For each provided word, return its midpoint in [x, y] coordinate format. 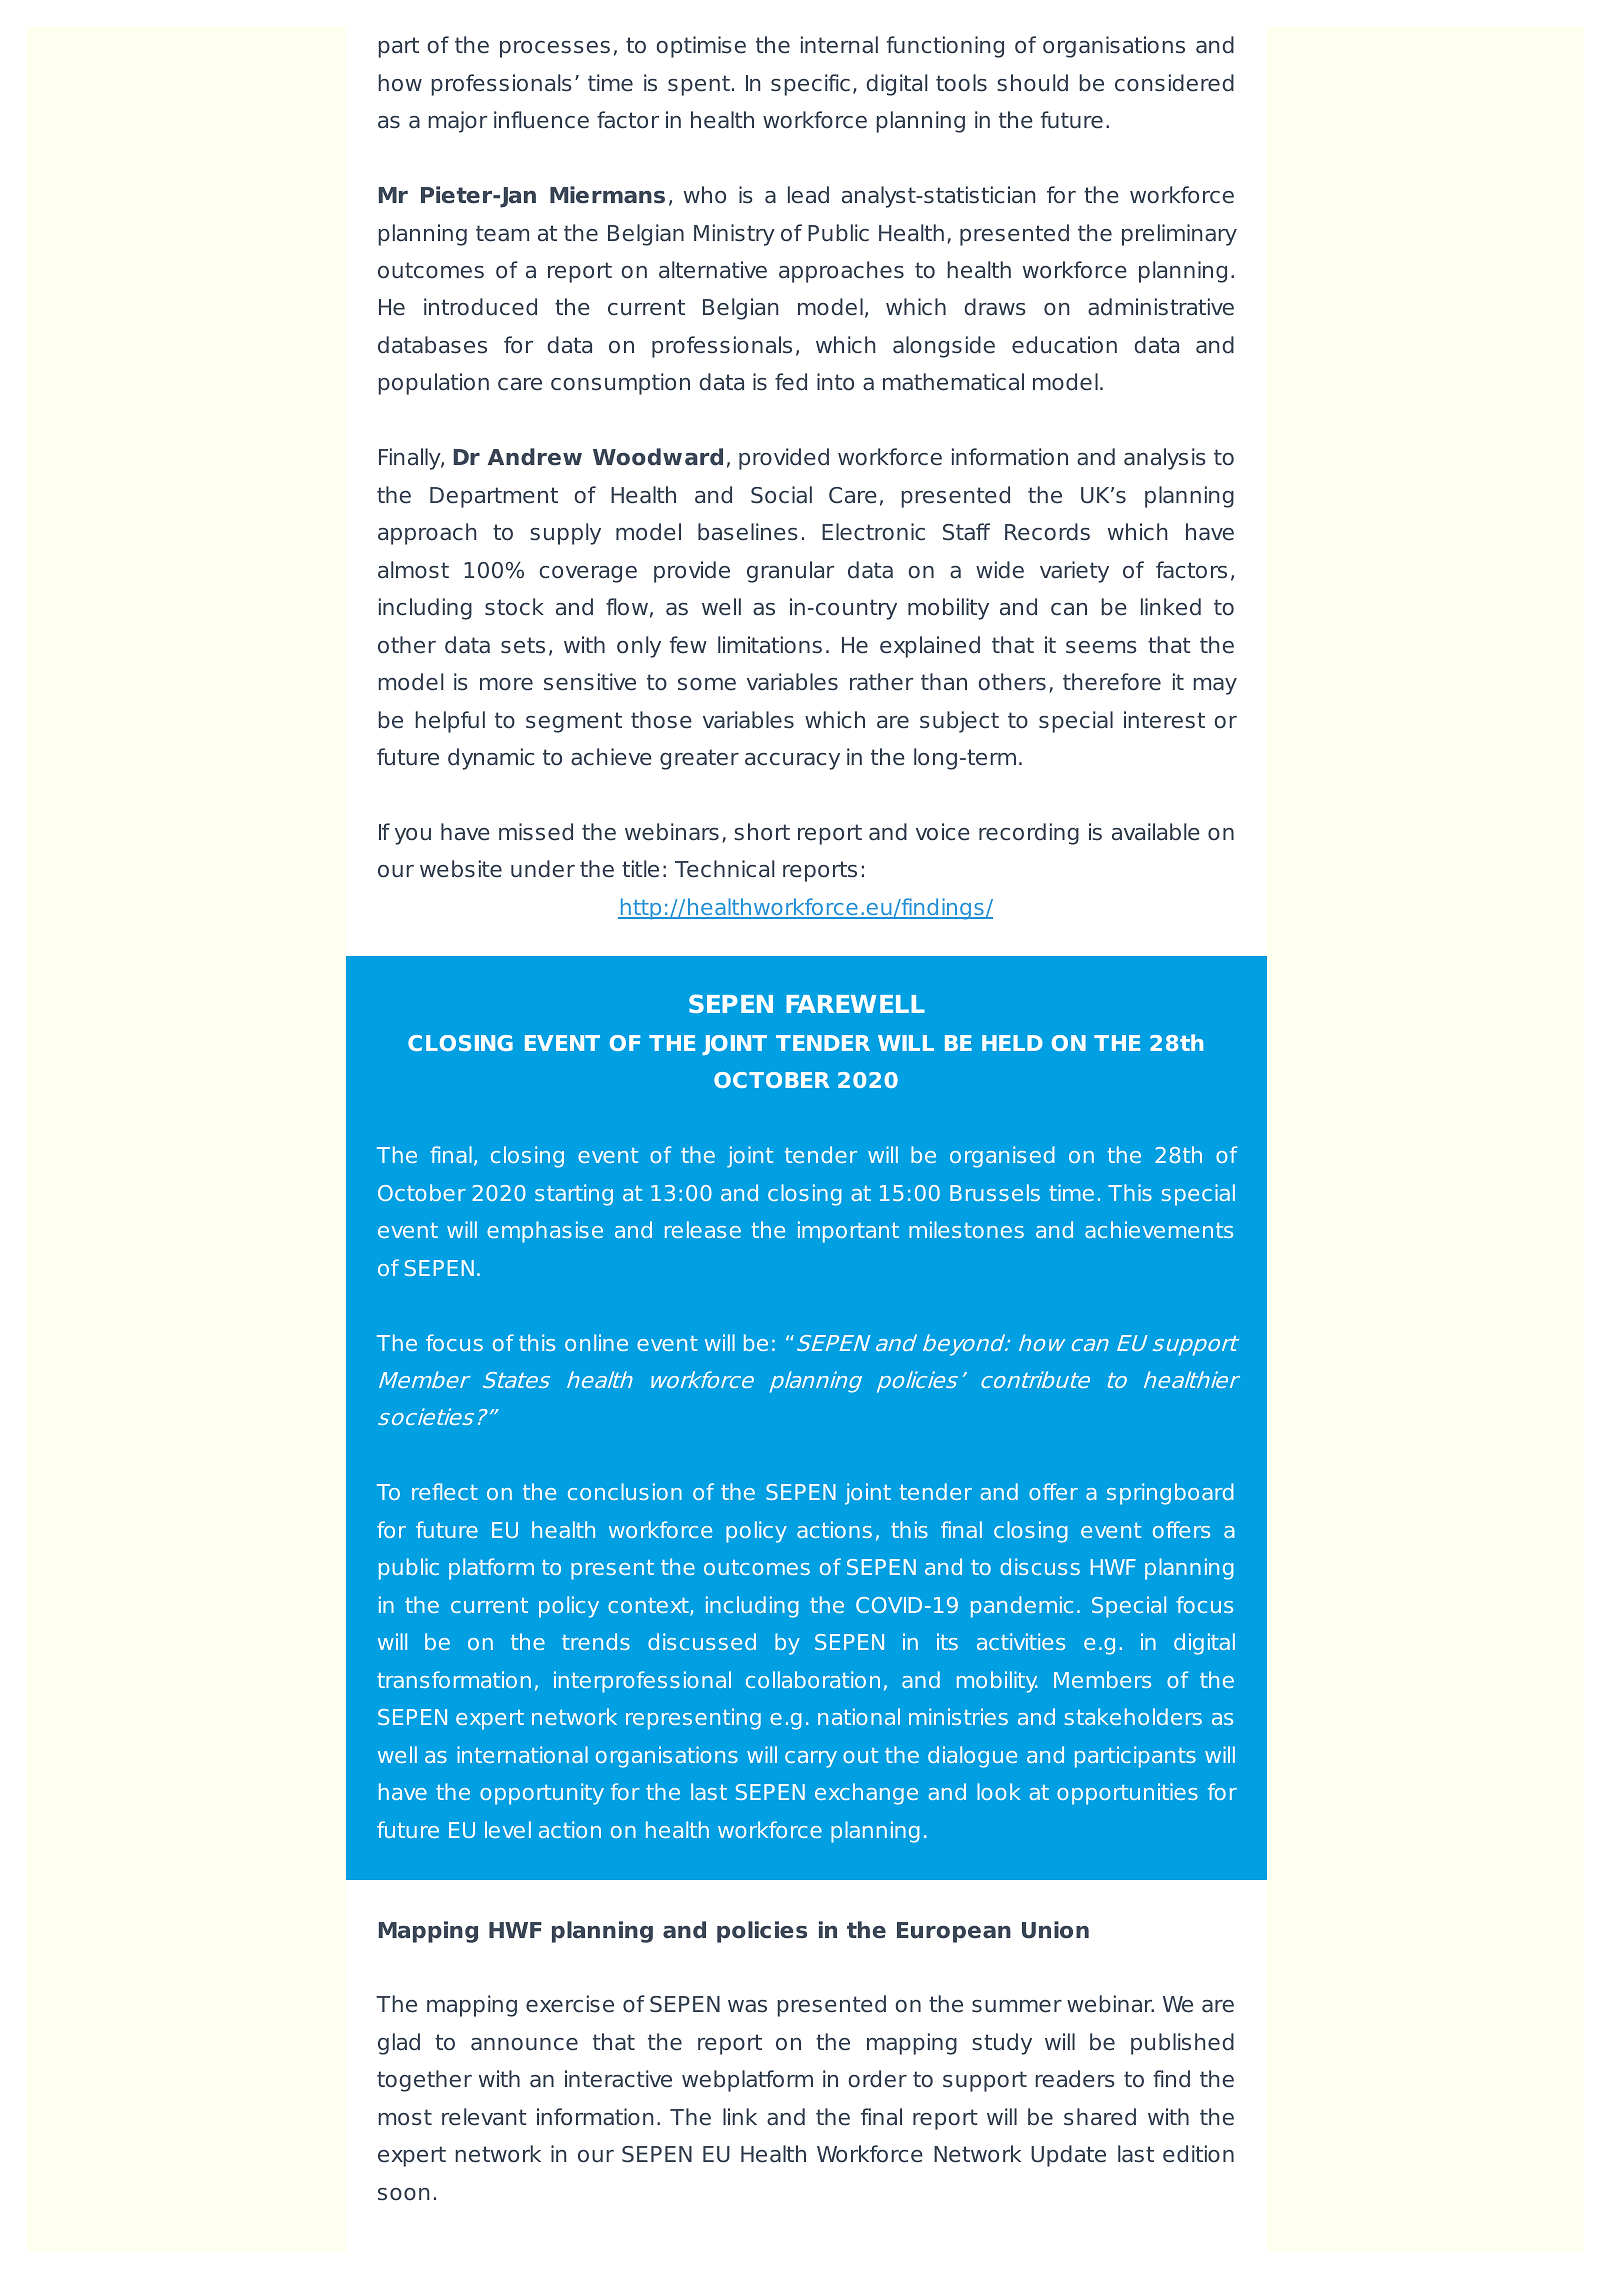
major [457, 122]
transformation [454, 1679]
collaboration [813, 1679]
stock [514, 607]
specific [810, 85]
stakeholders [1133, 1716]
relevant [484, 2117]
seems [1101, 647]
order [877, 2079]
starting [574, 1195]
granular [790, 572]
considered [1174, 83]
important [848, 1232]
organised [1002, 1157]
